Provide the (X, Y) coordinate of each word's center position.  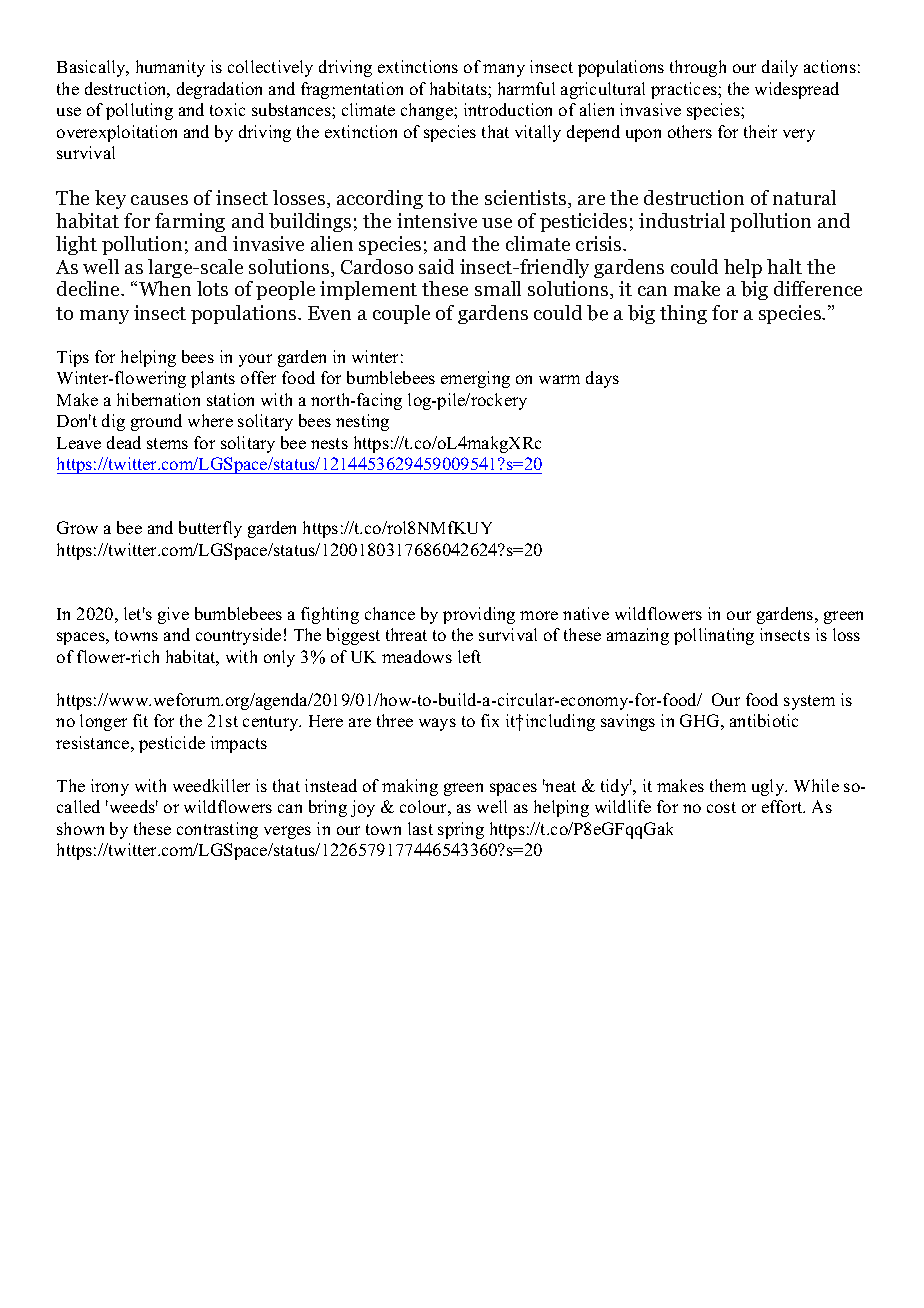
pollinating (714, 636)
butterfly (210, 529)
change (428, 111)
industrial (682, 220)
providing (479, 615)
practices (685, 90)
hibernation (158, 399)
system (809, 702)
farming (190, 222)
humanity (170, 68)
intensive (437, 220)
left (469, 656)
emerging (475, 379)
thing (683, 314)
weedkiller (211, 785)
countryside (238, 636)
